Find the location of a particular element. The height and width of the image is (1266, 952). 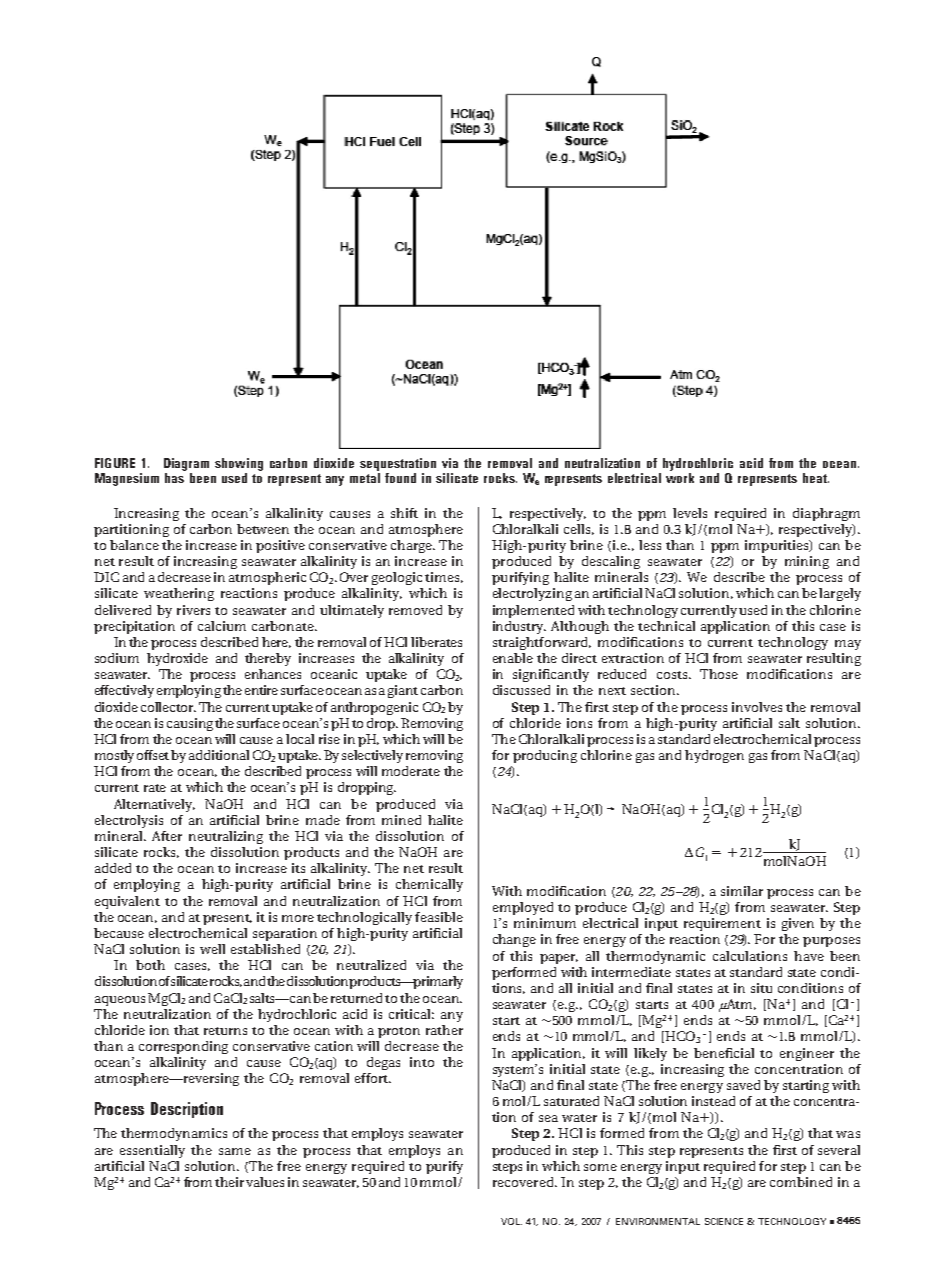

their is located at coordinates (229, 1182).
